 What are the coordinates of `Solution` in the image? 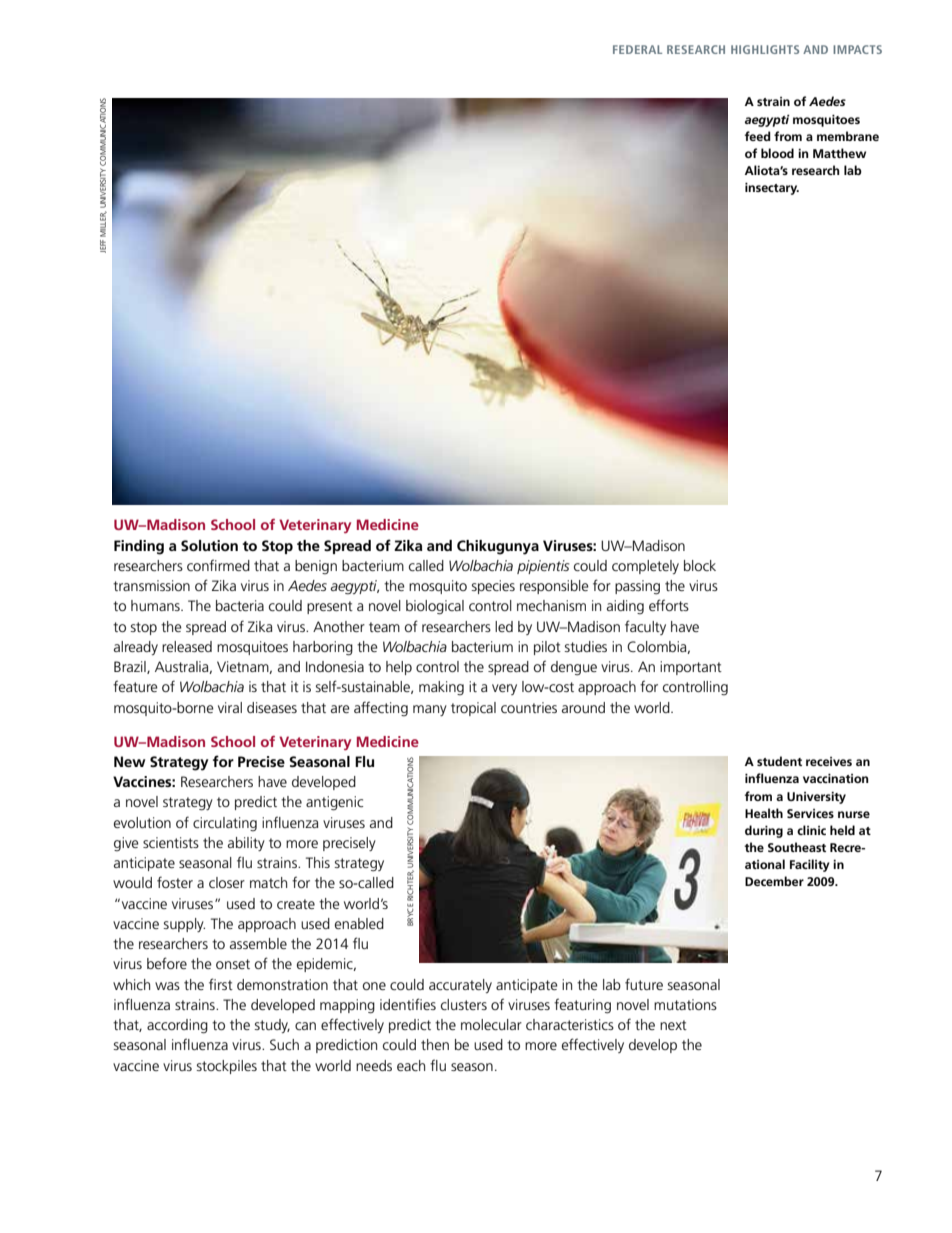 It's located at (209, 545).
